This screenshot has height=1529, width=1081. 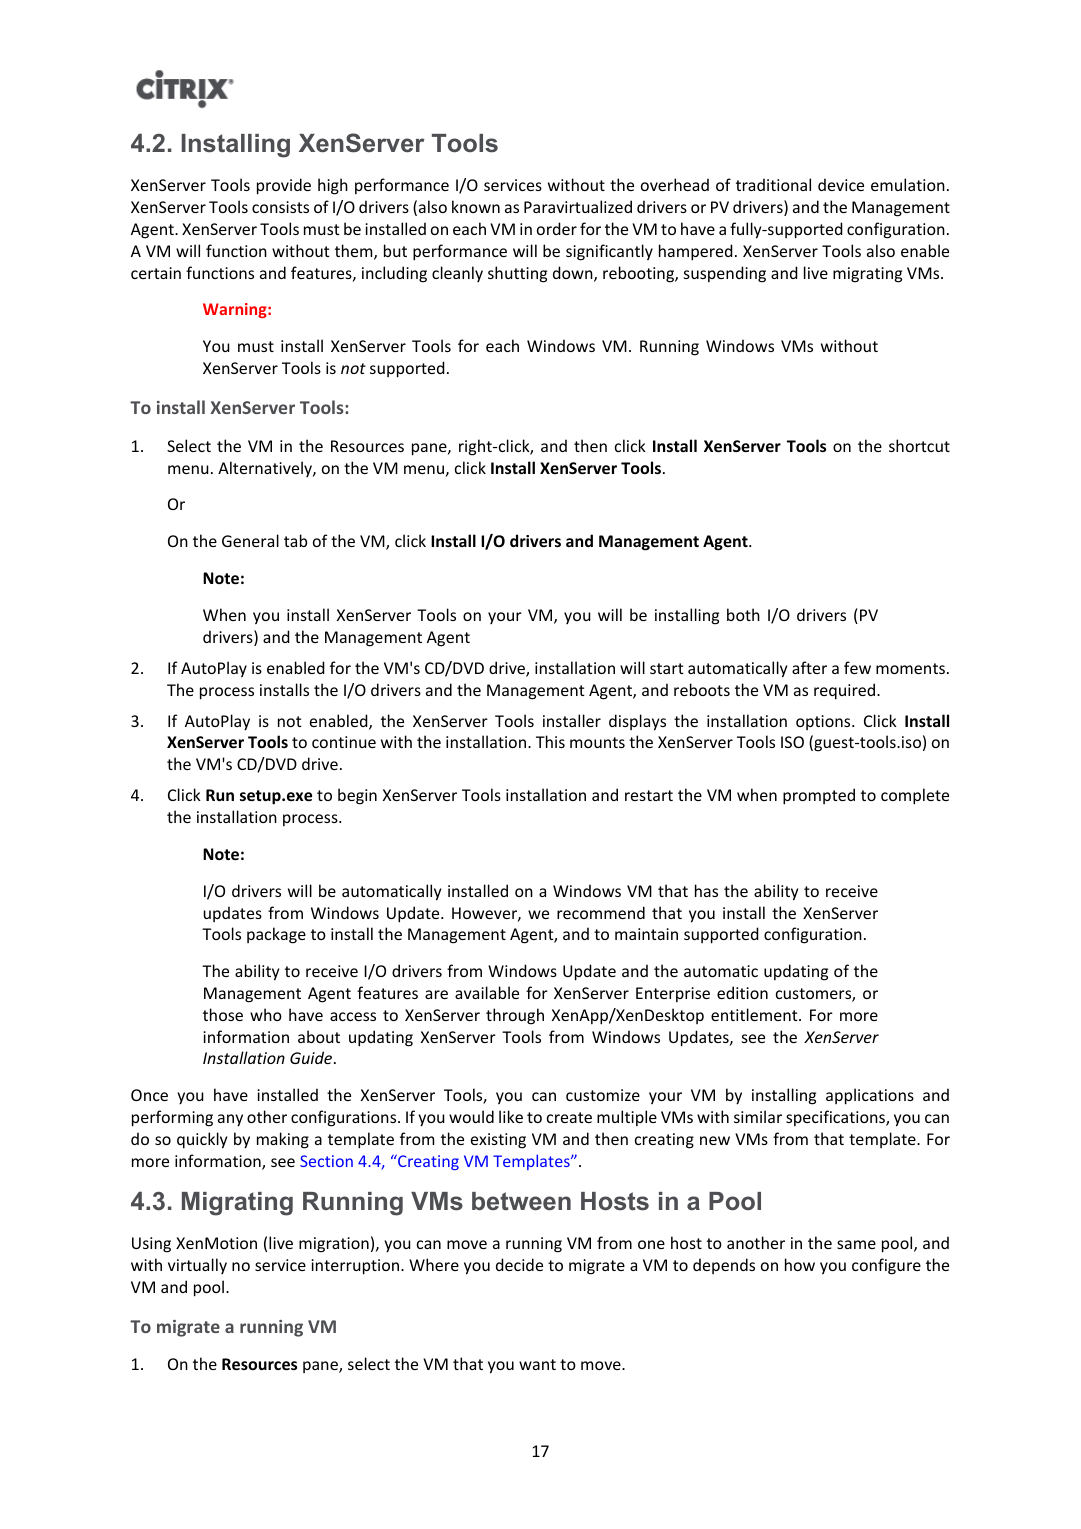 What do you see at coordinates (550, 741) in the screenshot?
I see `This` at bounding box center [550, 741].
